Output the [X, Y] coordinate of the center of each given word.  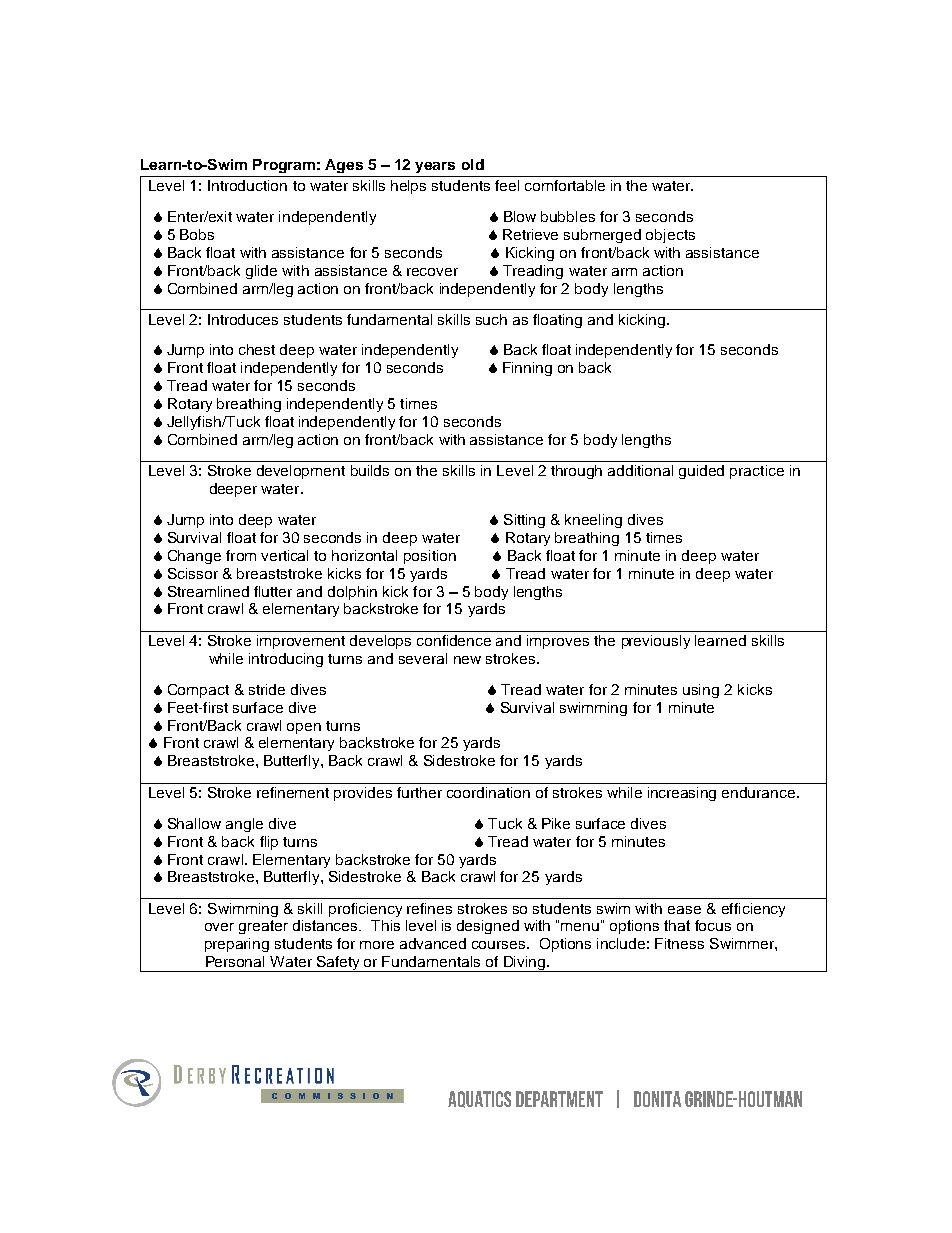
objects [670, 236]
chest [257, 349]
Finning [527, 369]
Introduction [247, 185]
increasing [682, 794]
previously [656, 642]
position [430, 557]
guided [701, 472]
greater [263, 927]
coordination [488, 792]
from [241, 555]
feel [507, 185]
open [304, 728]
